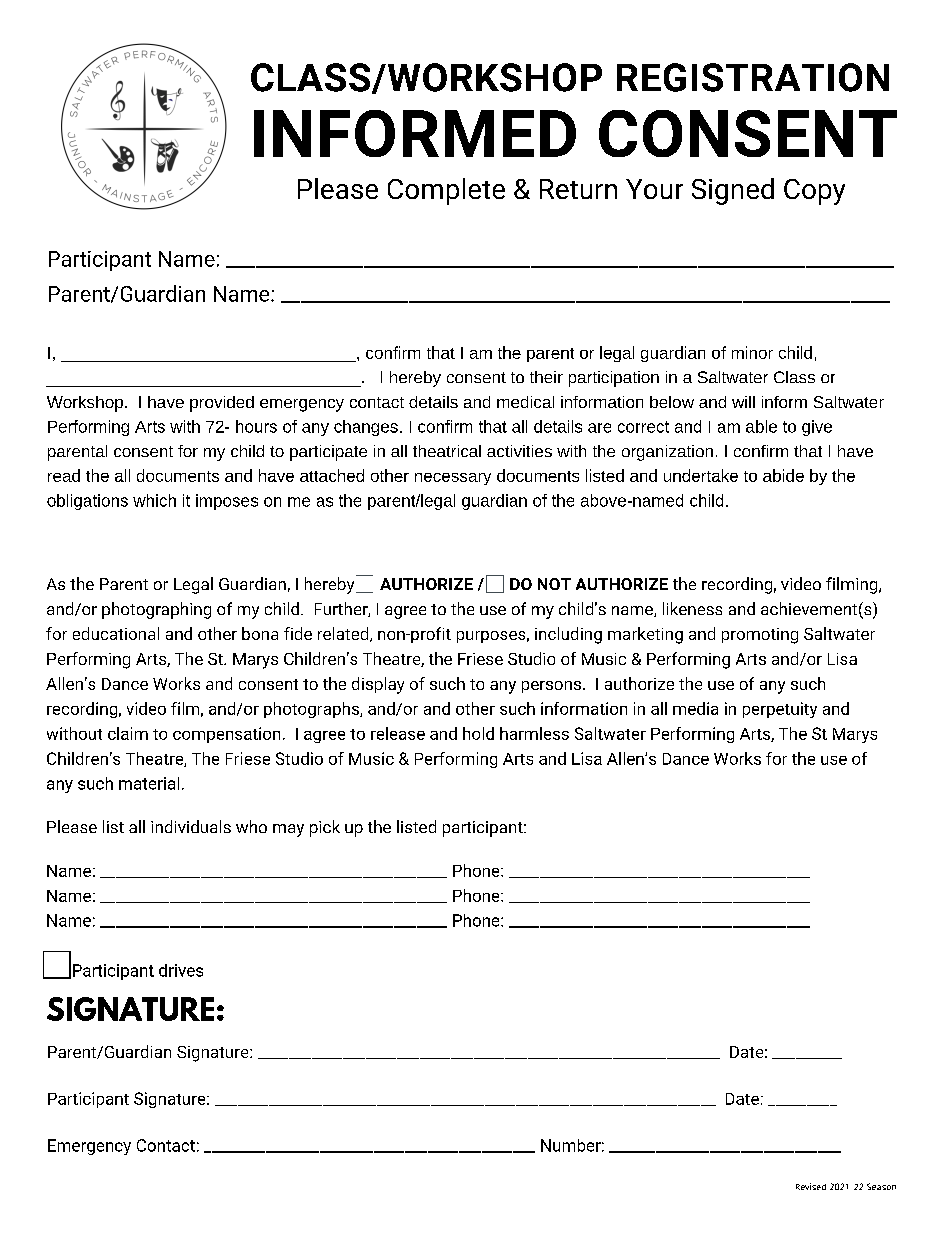 The image size is (952, 1233). What do you see at coordinates (546, 377) in the document?
I see `their` at bounding box center [546, 377].
